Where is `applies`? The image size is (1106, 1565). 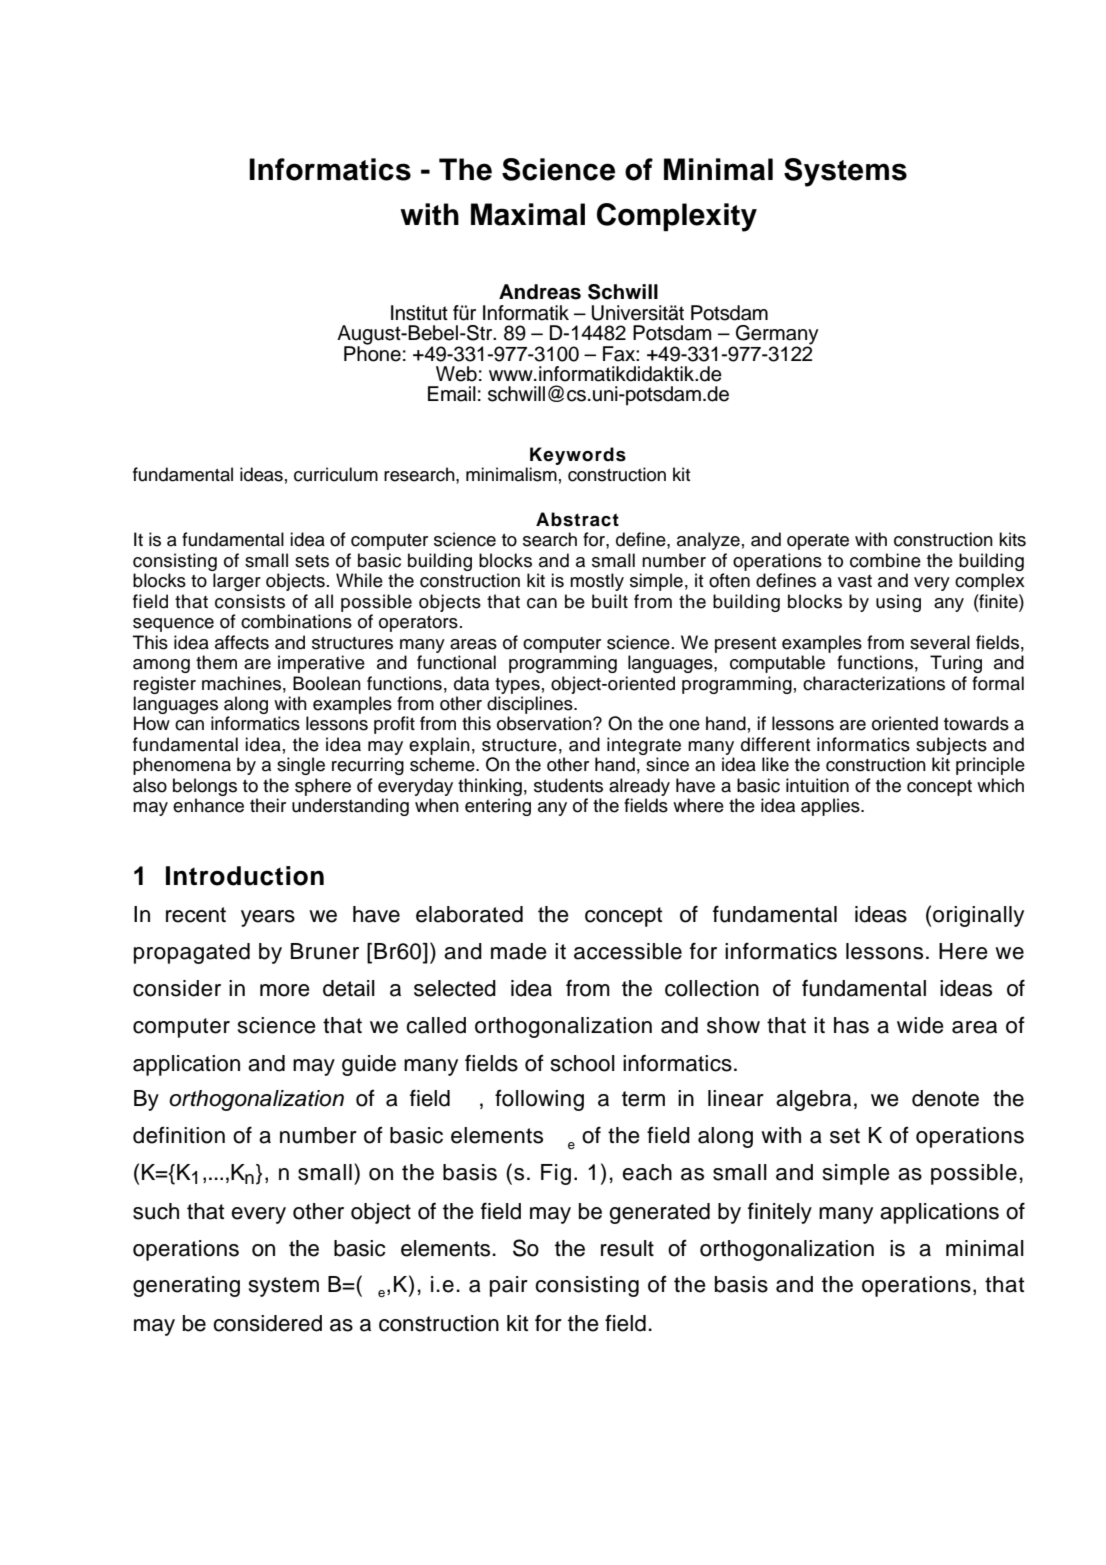 applies is located at coordinates (831, 807).
